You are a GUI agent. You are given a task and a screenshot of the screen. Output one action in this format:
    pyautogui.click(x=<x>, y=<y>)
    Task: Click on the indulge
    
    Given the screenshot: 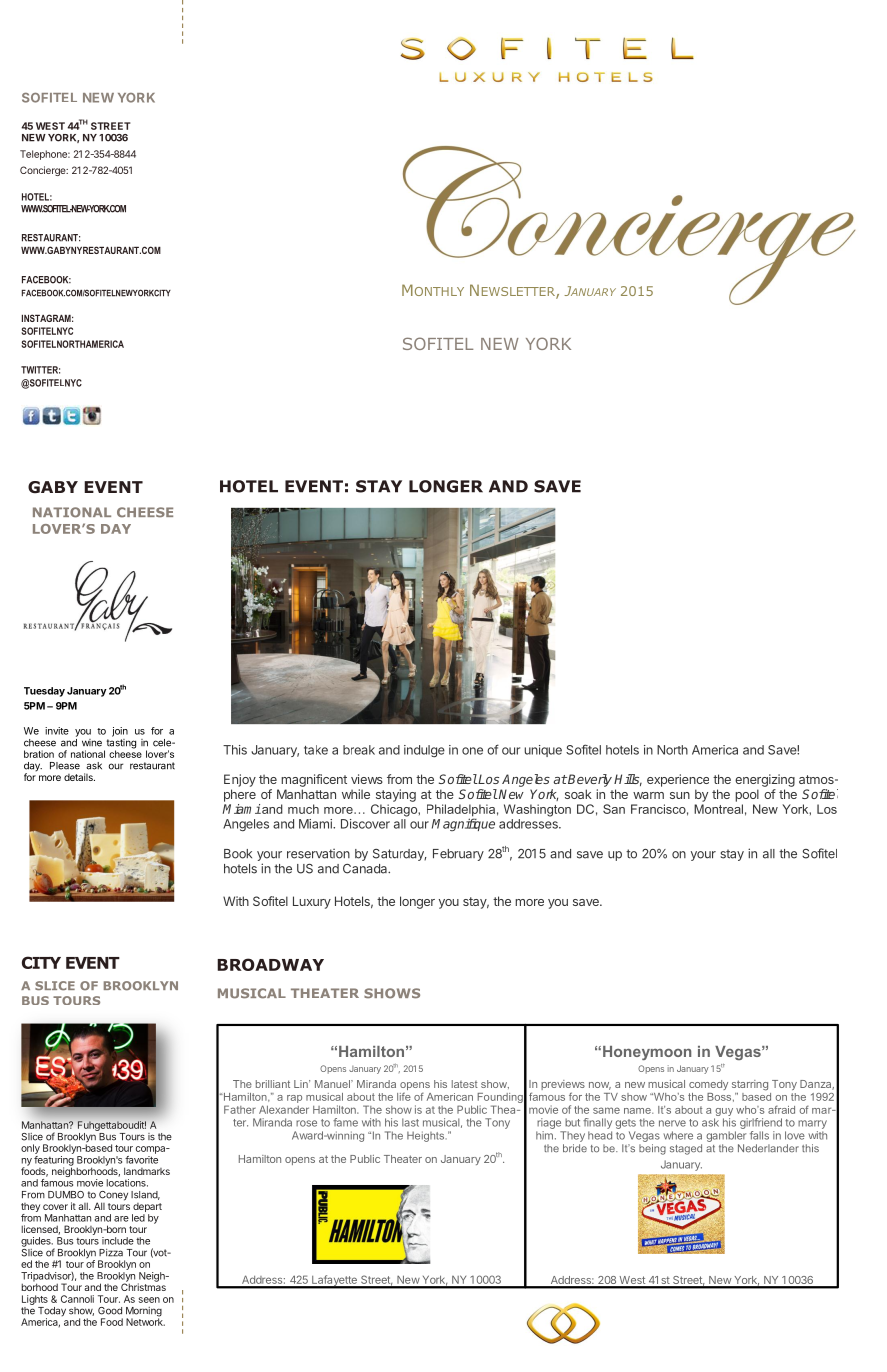 What is the action you would take?
    pyautogui.click(x=424, y=751)
